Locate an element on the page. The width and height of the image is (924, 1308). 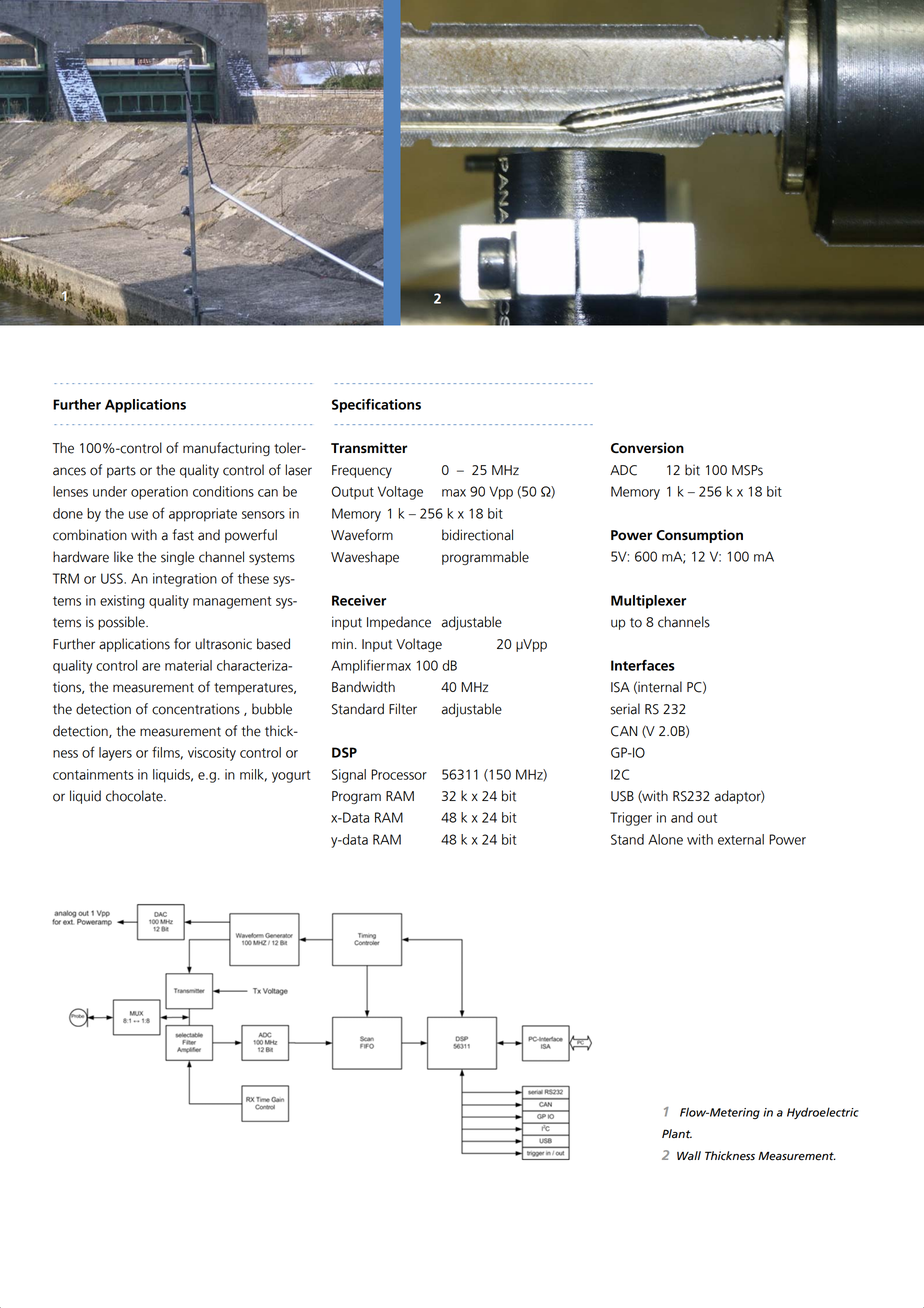
possible is located at coordinates (122, 623).
